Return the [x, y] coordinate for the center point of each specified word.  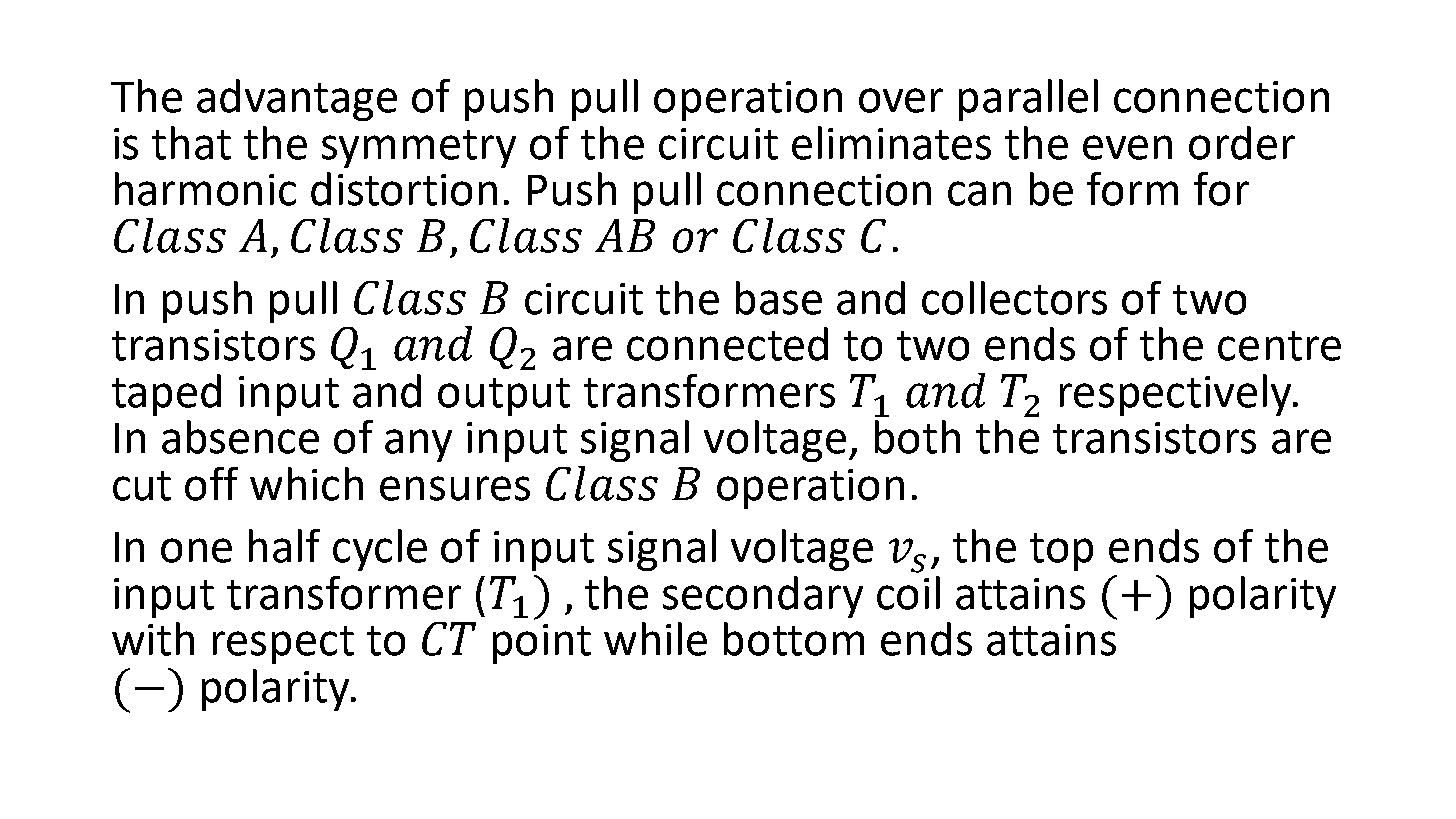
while [655, 639]
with [153, 639]
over [901, 100]
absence [240, 437]
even [1127, 147]
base [779, 298]
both [917, 437]
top [1061, 552]
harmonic [205, 189]
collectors [1014, 298]
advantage [297, 100]
